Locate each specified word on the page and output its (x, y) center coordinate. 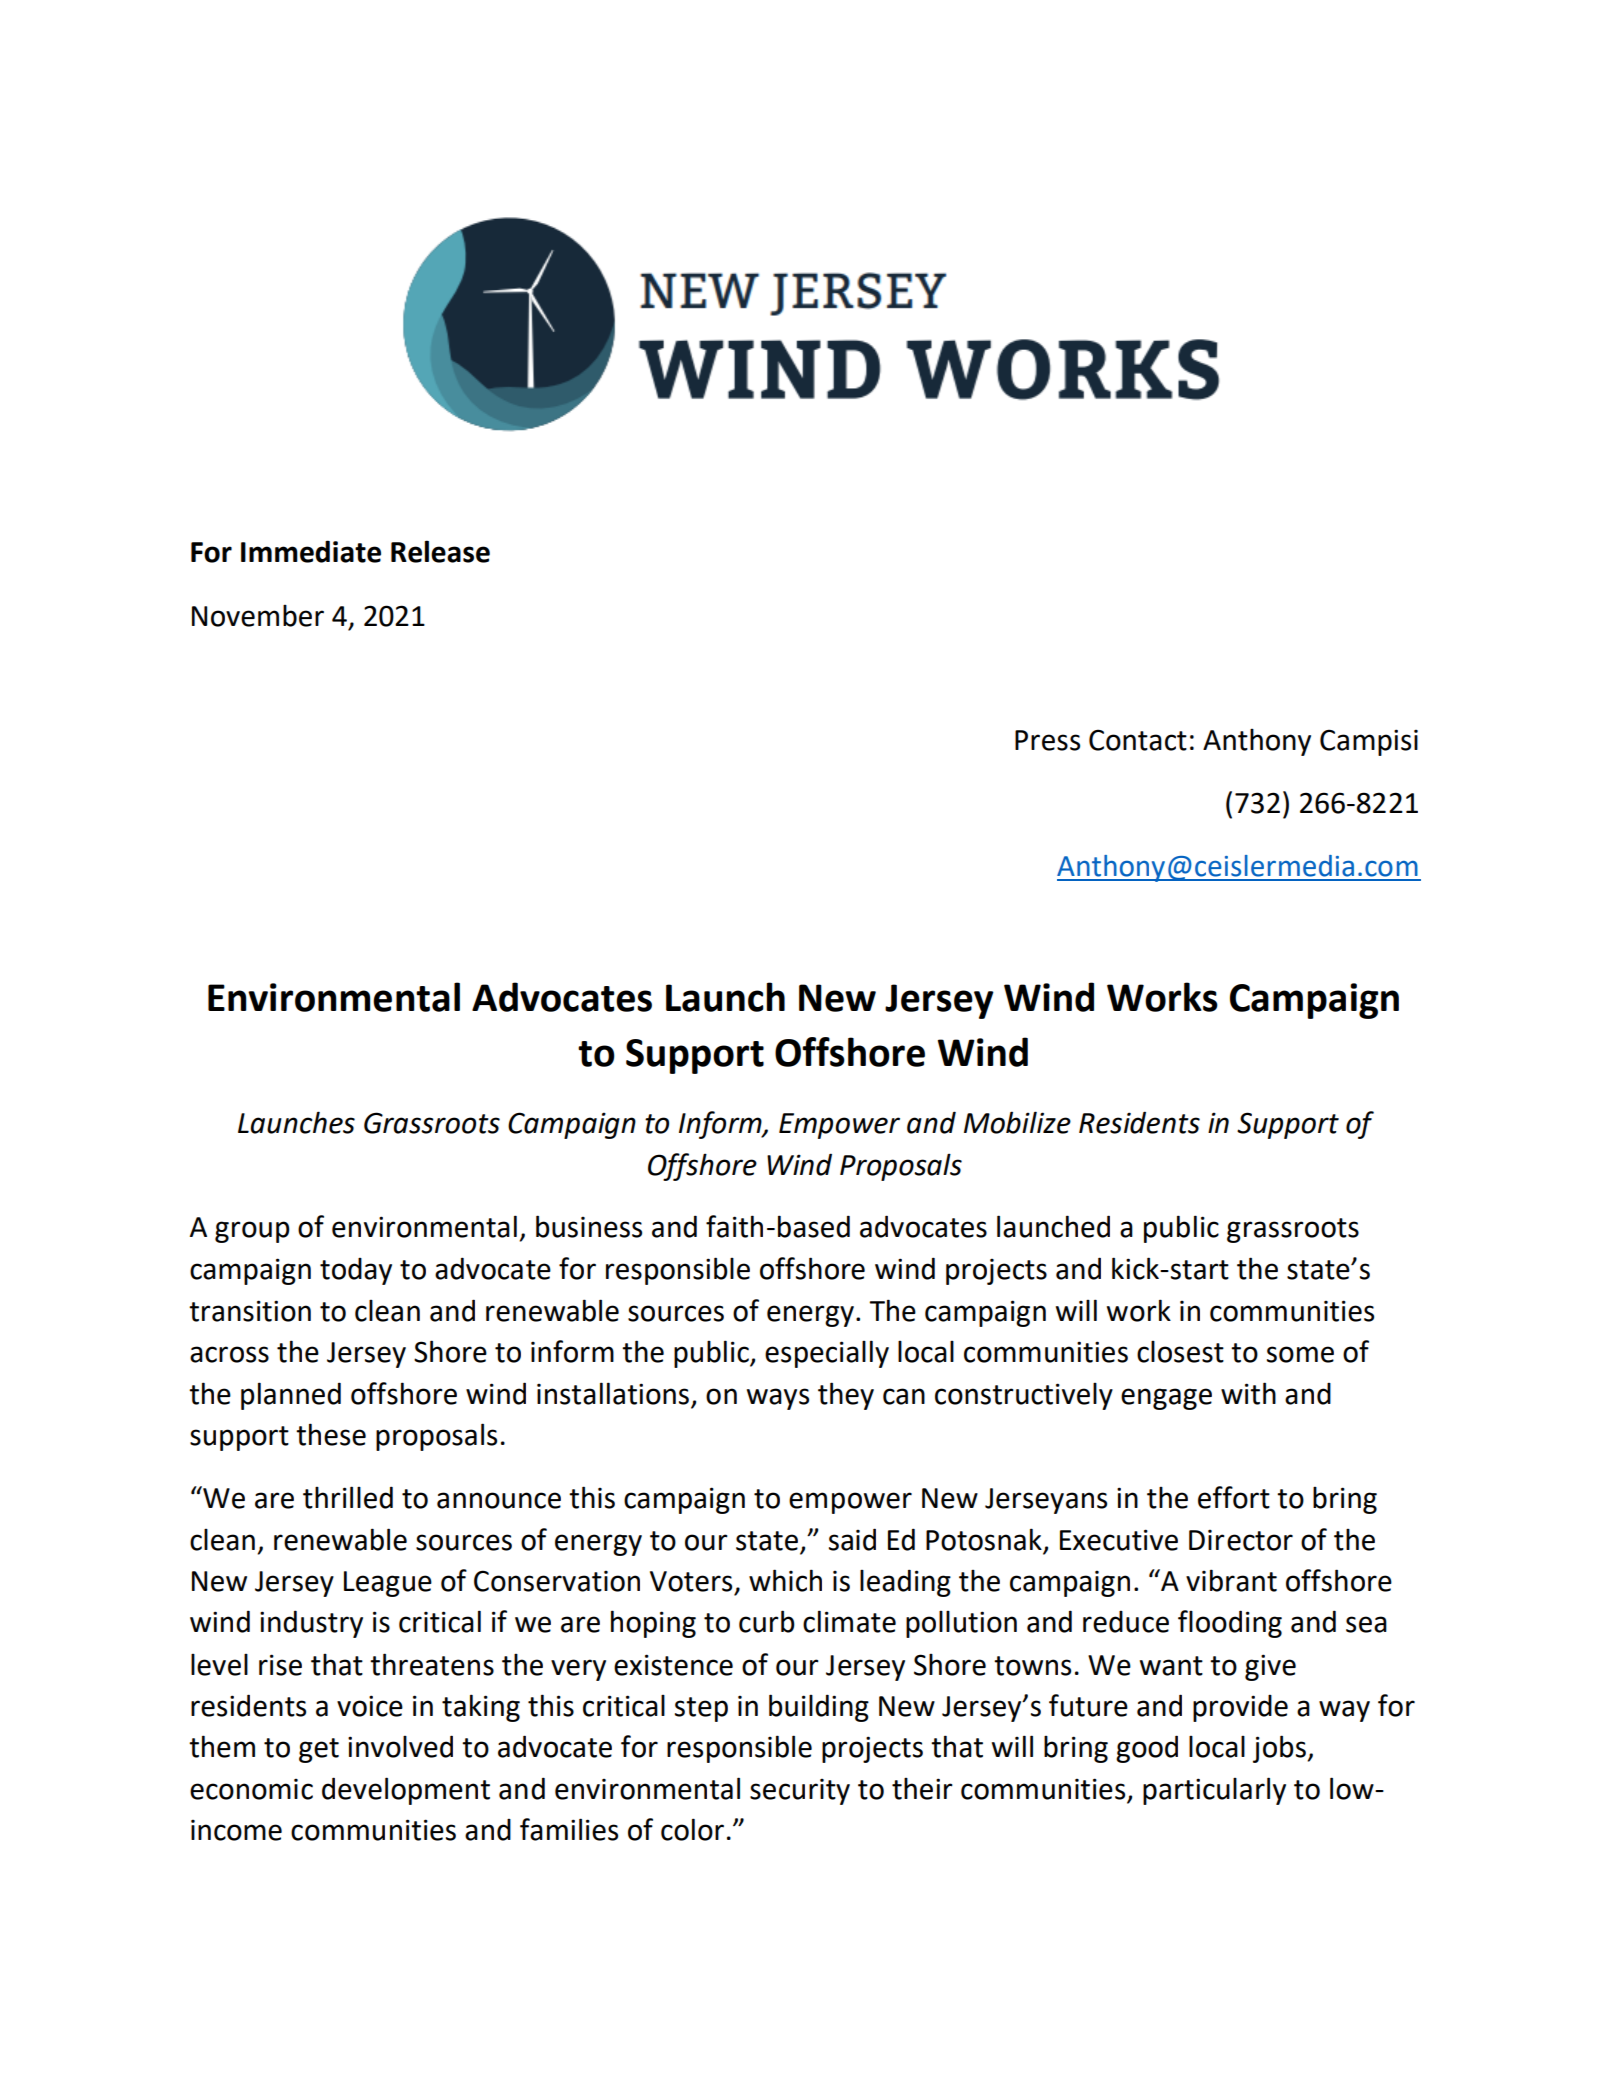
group (252, 1232)
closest (1180, 1352)
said (852, 1539)
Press (1047, 740)
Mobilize (1017, 1122)
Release (440, 551)
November (258, 616)
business (589, 1226)
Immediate (311, 551)
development (406, 1791)
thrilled (348, 1497)
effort (1234, 1497)
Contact (1138, 740)
